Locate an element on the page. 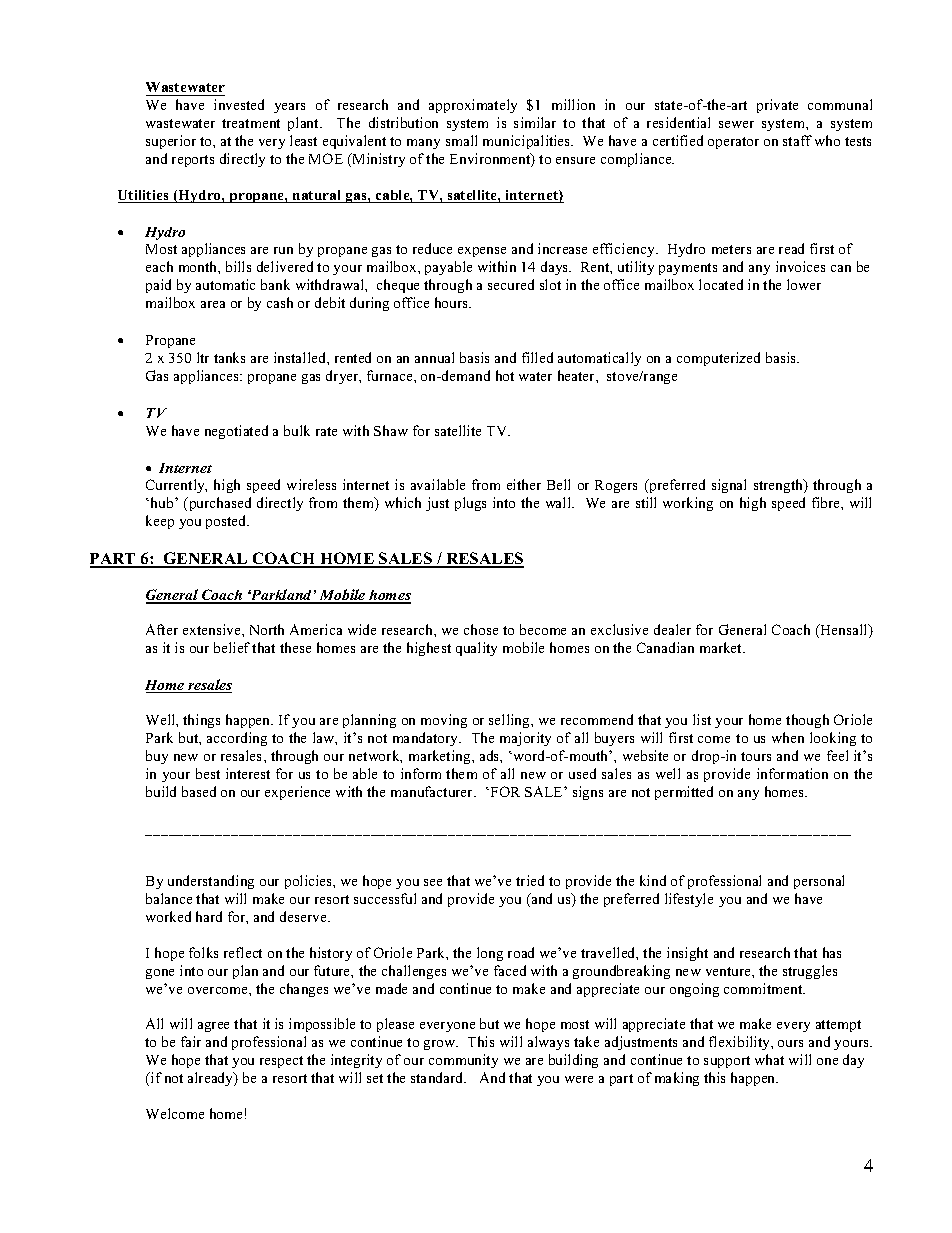 This page has width=952, height=1233. negotiated is located at coordinates (236, 432).
